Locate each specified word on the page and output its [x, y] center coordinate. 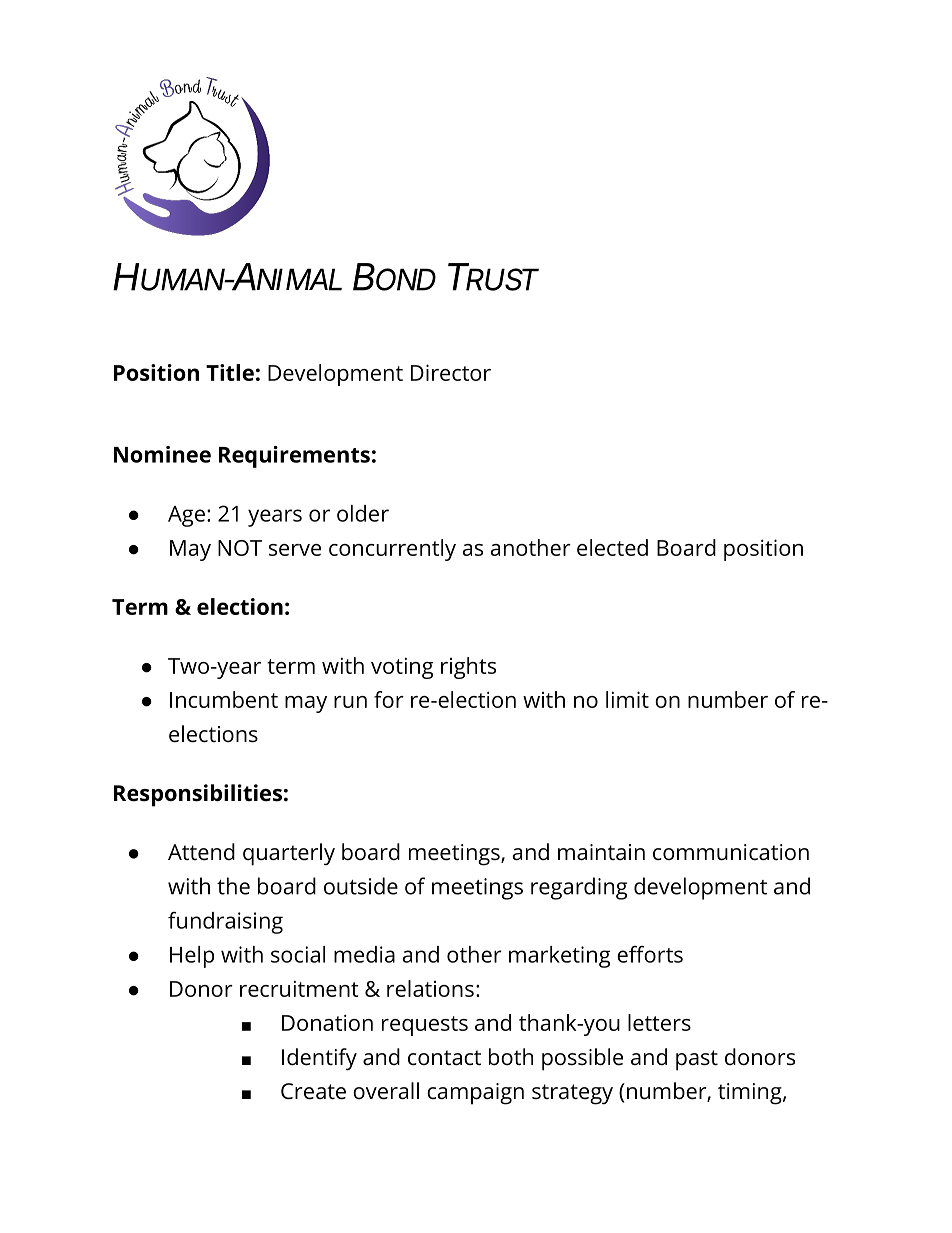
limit [627, 699]
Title [230, 372]
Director [451, 372]
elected [612, 547]
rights [468, 668]
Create [313, 1091]
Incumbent [224, 699]
